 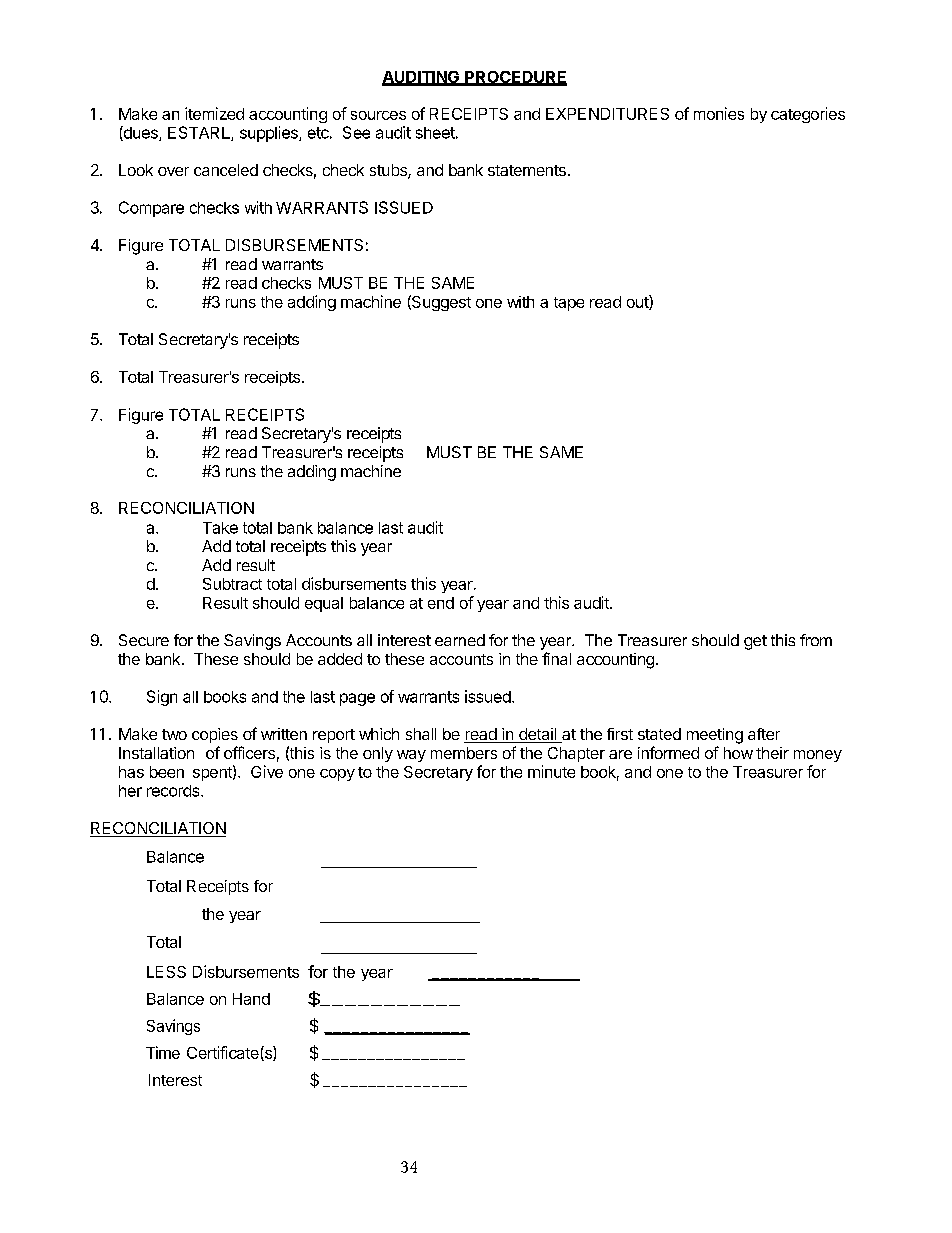 What do you see at coordinates (715, 736) in the screenshot?
I see `meeting` at bounding box center [715, 736].
